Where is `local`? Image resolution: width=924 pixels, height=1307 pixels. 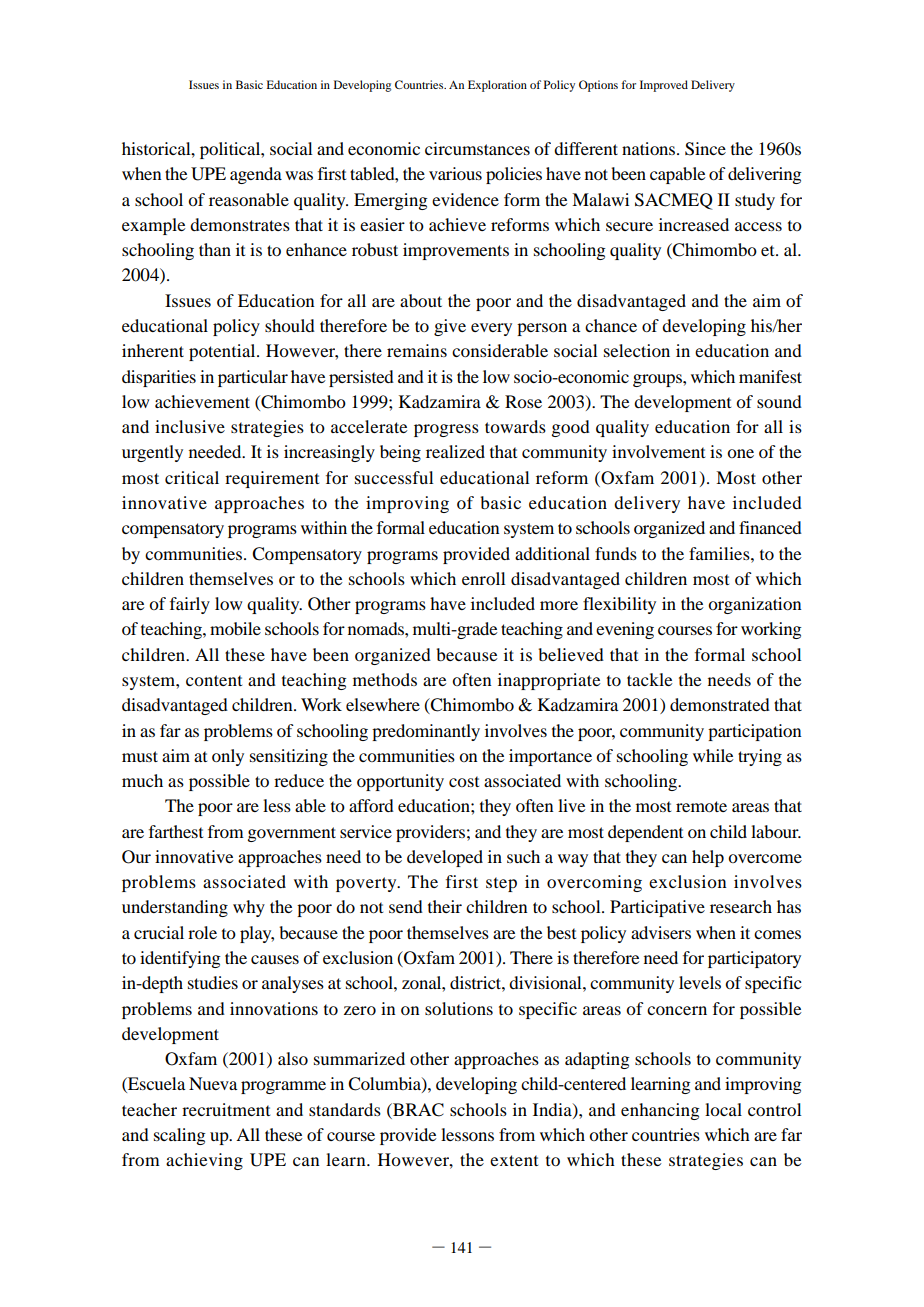
local is located at coordinates (723, 1109).
